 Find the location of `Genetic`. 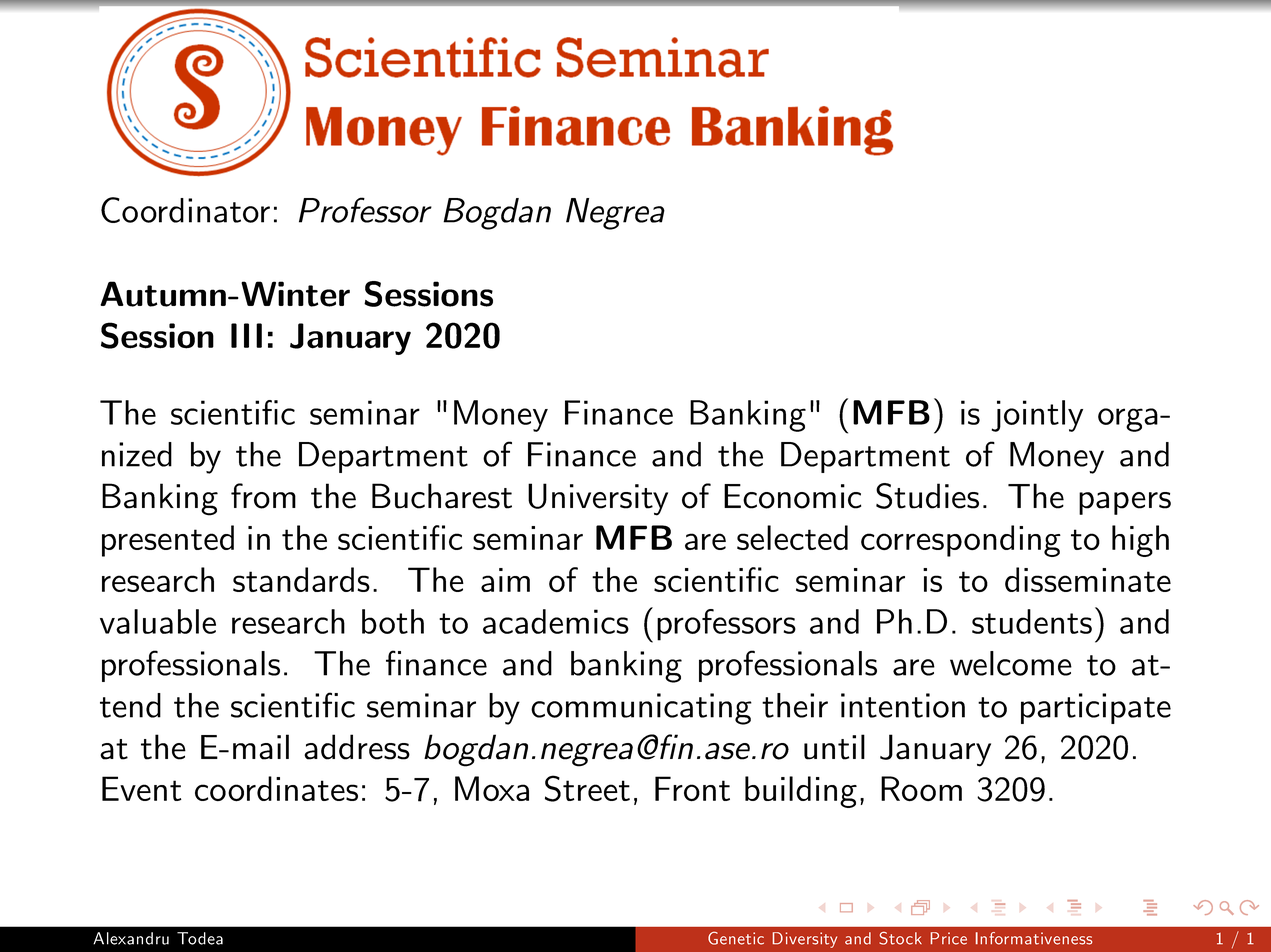

Genetic is located at coordinates (736, 938).
